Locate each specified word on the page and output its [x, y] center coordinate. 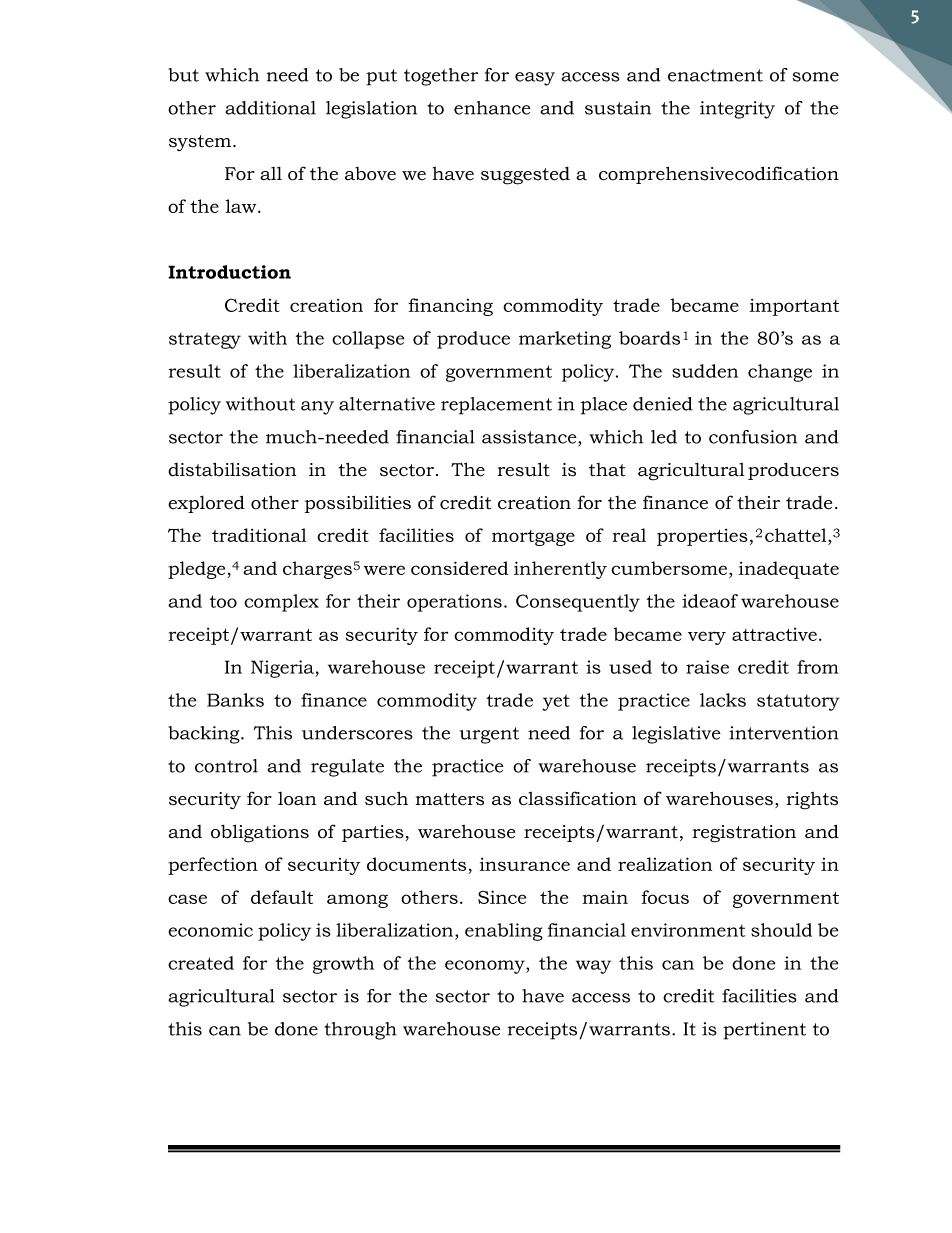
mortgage [533, 538]
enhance [492, 108]
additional [270, 108]
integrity [737, 110]
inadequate [789, 570]
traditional [259, 535]
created [201, 963]
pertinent [764, 1031]
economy [486, 967]
